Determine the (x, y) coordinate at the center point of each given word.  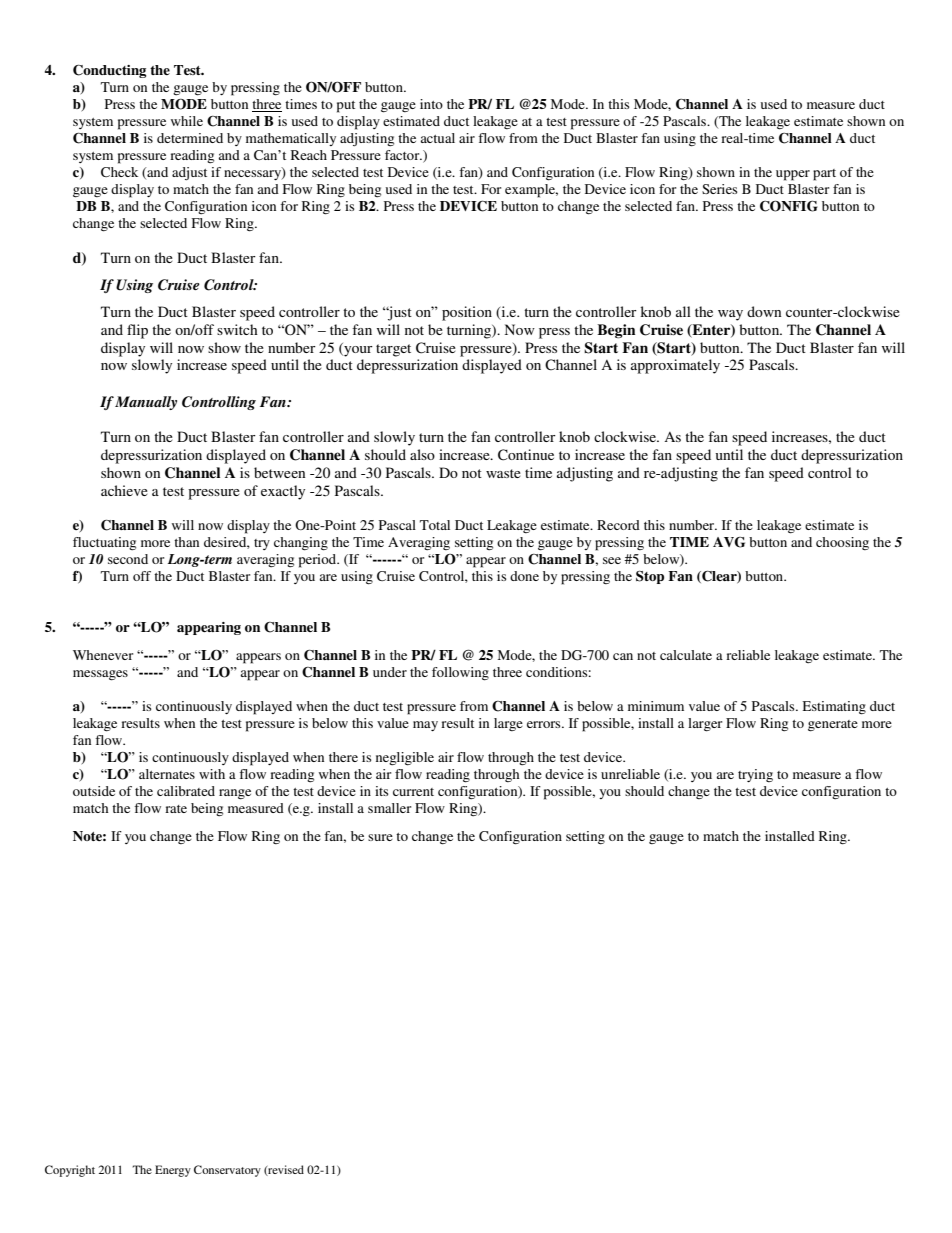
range (235, 794)
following (460, 674)
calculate (686, 655)
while (187, 121)
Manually (146, 403)
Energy (173, 1171)
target (393, 350)
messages (100, 675)
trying (755, 775)
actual (437, 138)
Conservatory (227, 1171)
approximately (675, 366)
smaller (389, 808)
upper (793, 175)
